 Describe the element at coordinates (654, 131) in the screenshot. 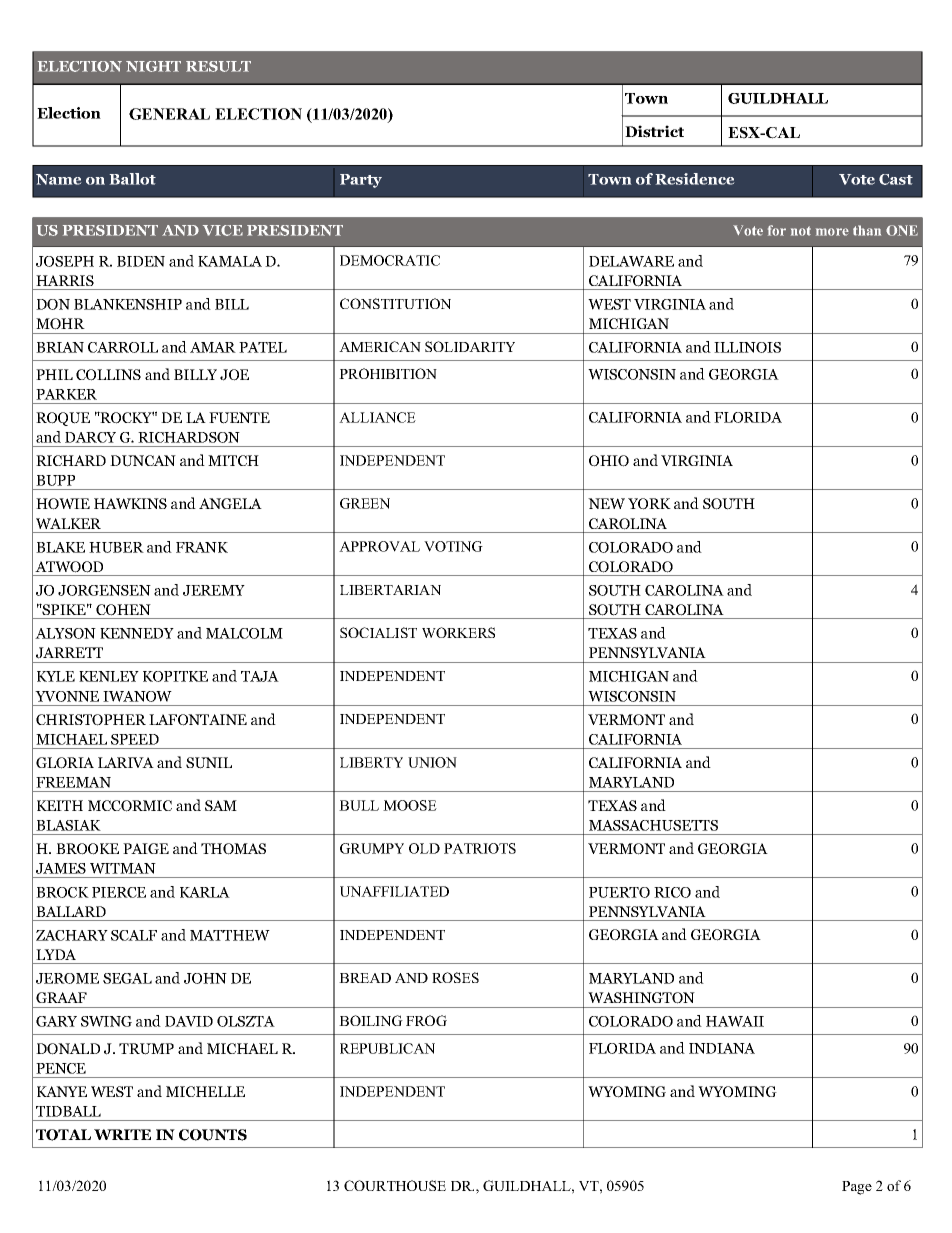

I see `District` at that location.
